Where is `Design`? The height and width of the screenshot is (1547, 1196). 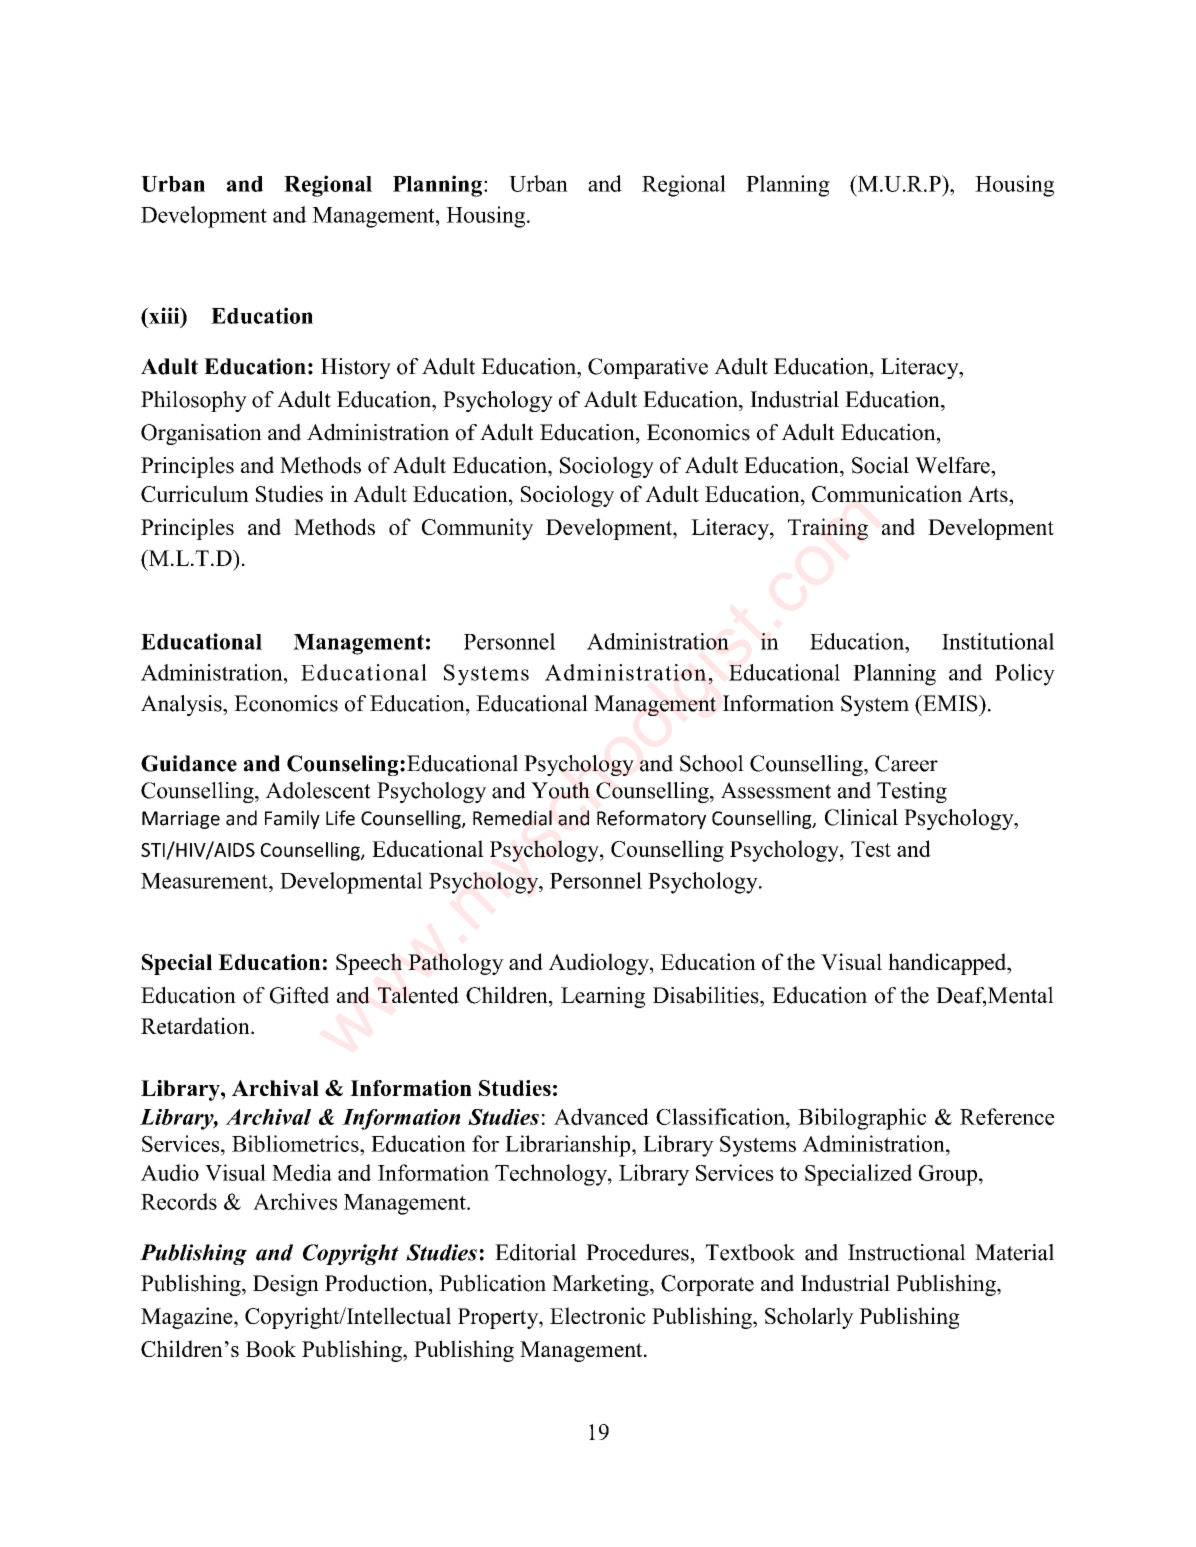 Design is located at coordinates (286, 1285).
